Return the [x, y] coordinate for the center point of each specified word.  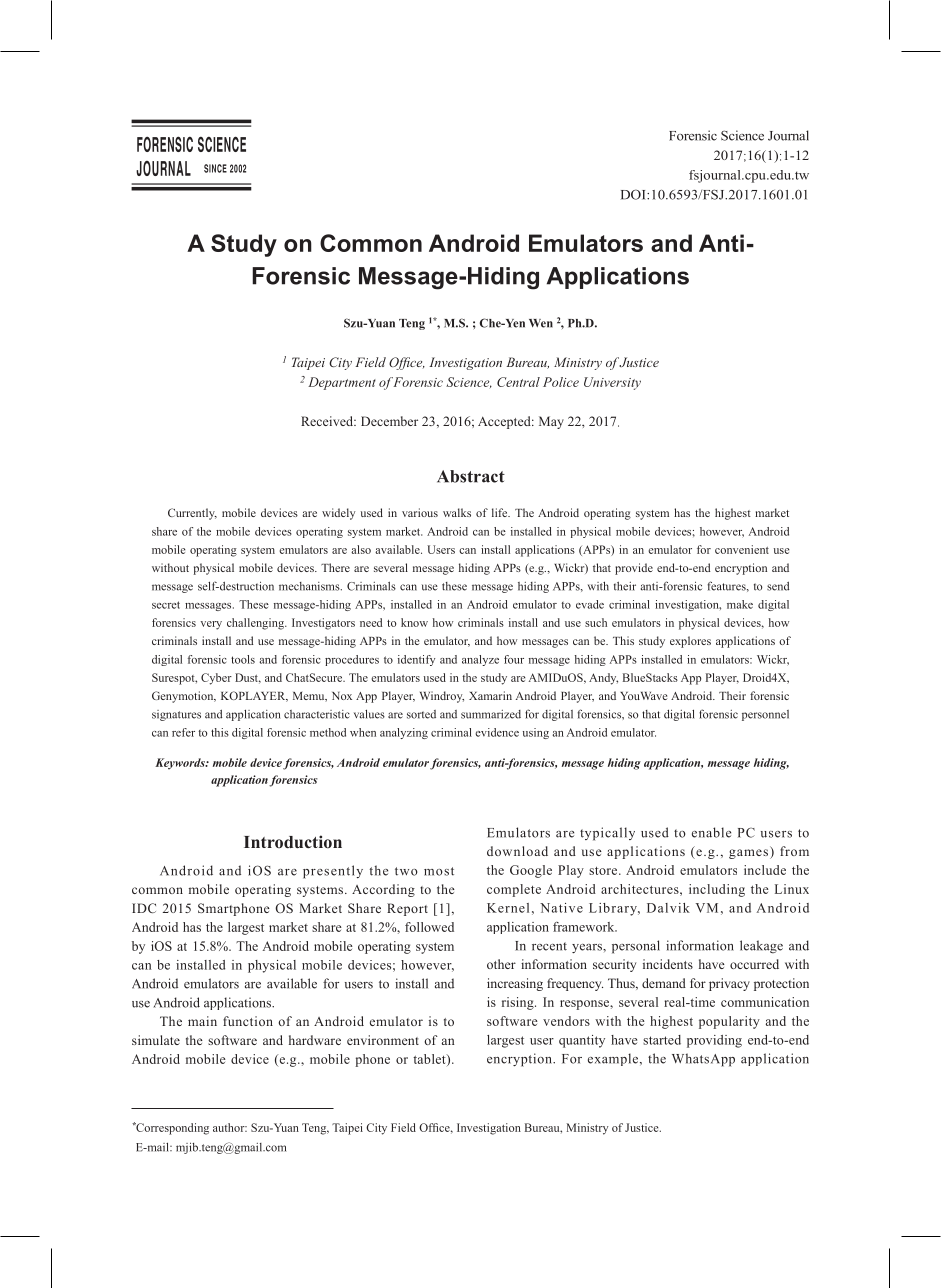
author [230, 1127]
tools [243, 659]
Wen [541, 323]
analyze [480, 660]
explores [690, 642]
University [612, 383]
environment [383, 1040]
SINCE [215, 168]
